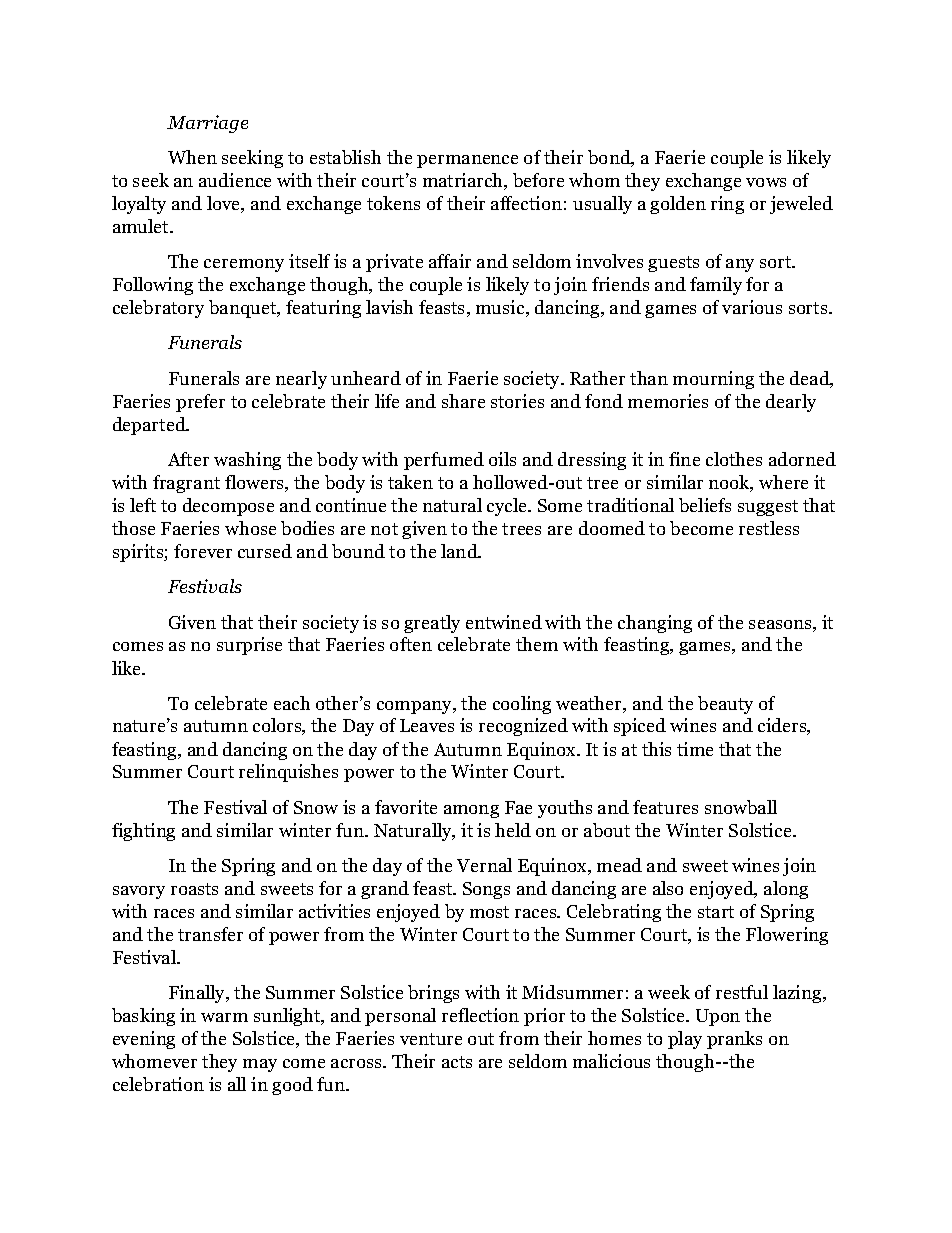  What do you see at coordinates (655, 624) in the document?
I see `changing` at bounding box center [655, 624].
